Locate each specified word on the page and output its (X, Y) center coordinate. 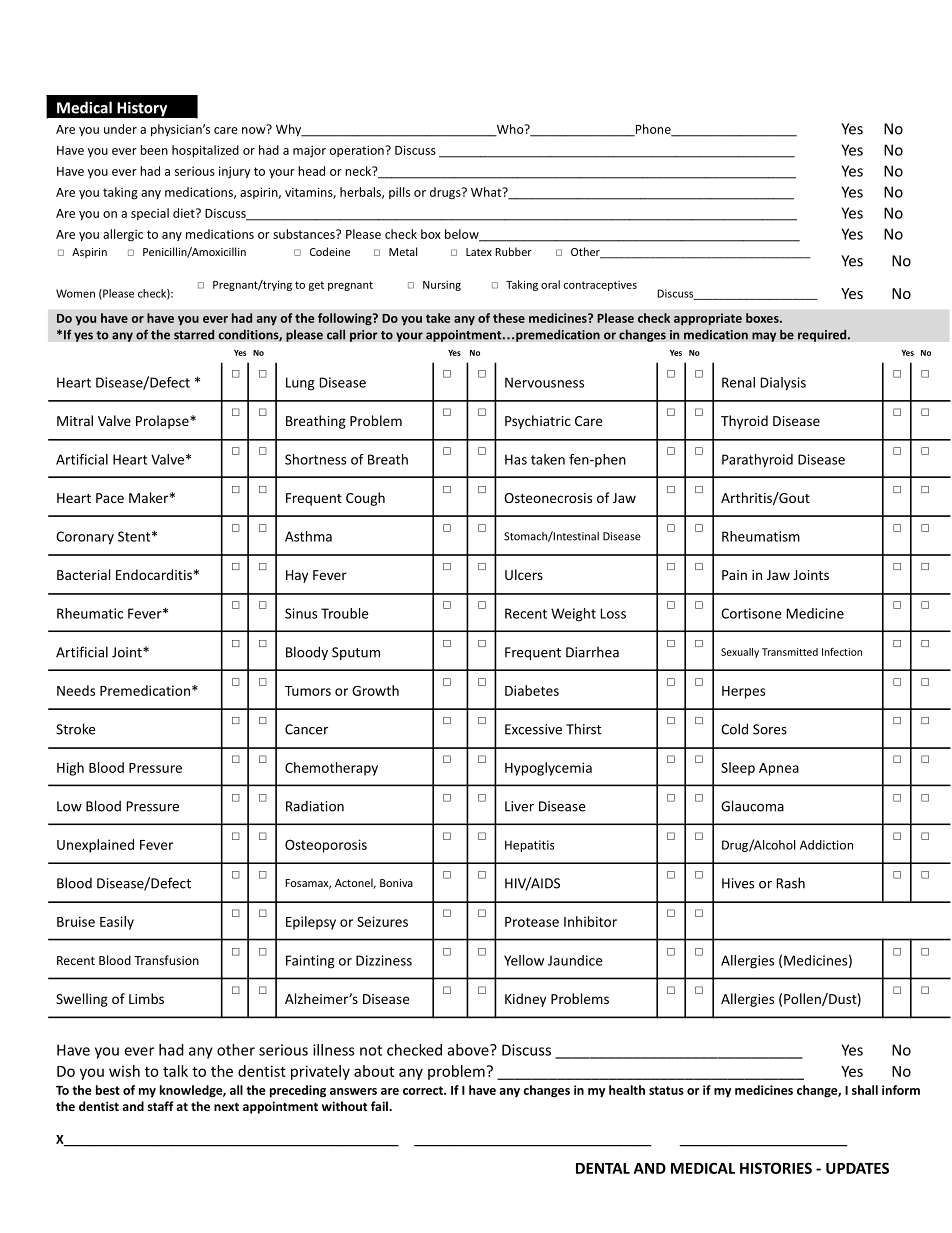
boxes (763, 318)
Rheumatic (90, 613)
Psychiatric (538, 422)
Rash (791, 883)
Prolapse (163, 422)
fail (380, 1106)
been (154, 150)
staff (161, 1106)
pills (399, 193)
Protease (532, 922)
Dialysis (783, 384)
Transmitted (790, 652)
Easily (117, 923)
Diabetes (532, 690)
